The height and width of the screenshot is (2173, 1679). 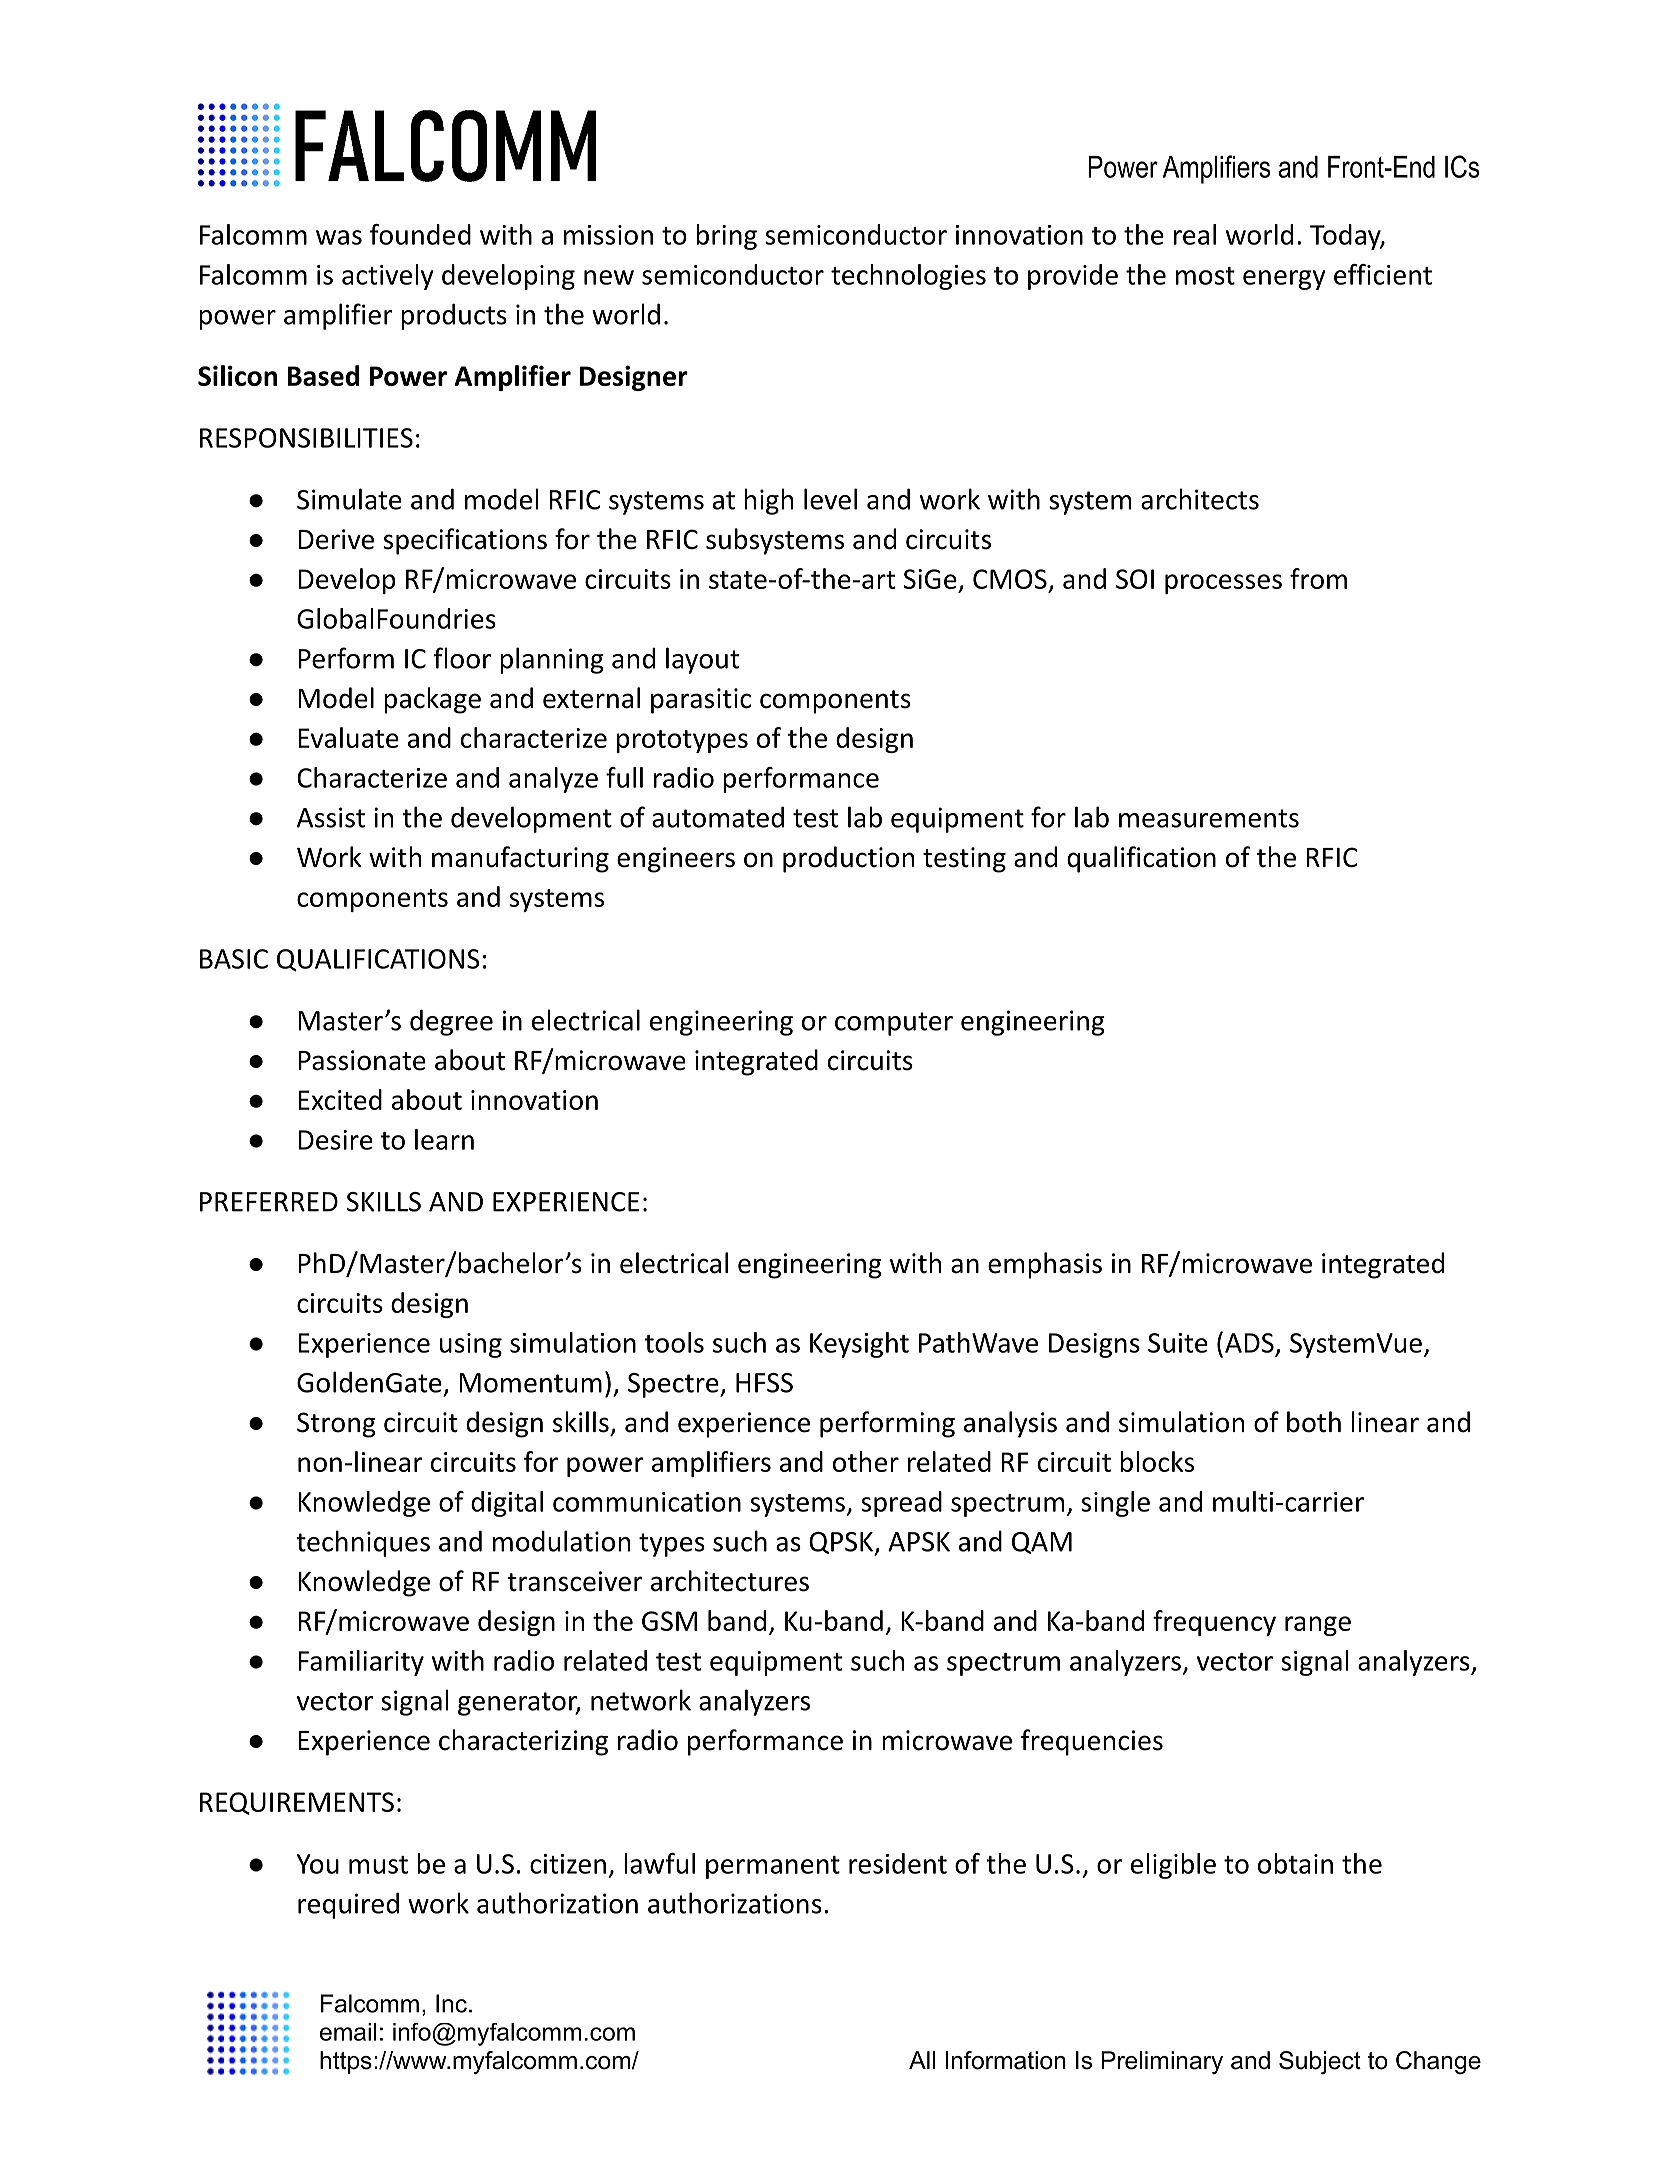 What do you see at coordinates (388, 277) in the screenshot?
I see `actively` at bounding box center [388, 277].
